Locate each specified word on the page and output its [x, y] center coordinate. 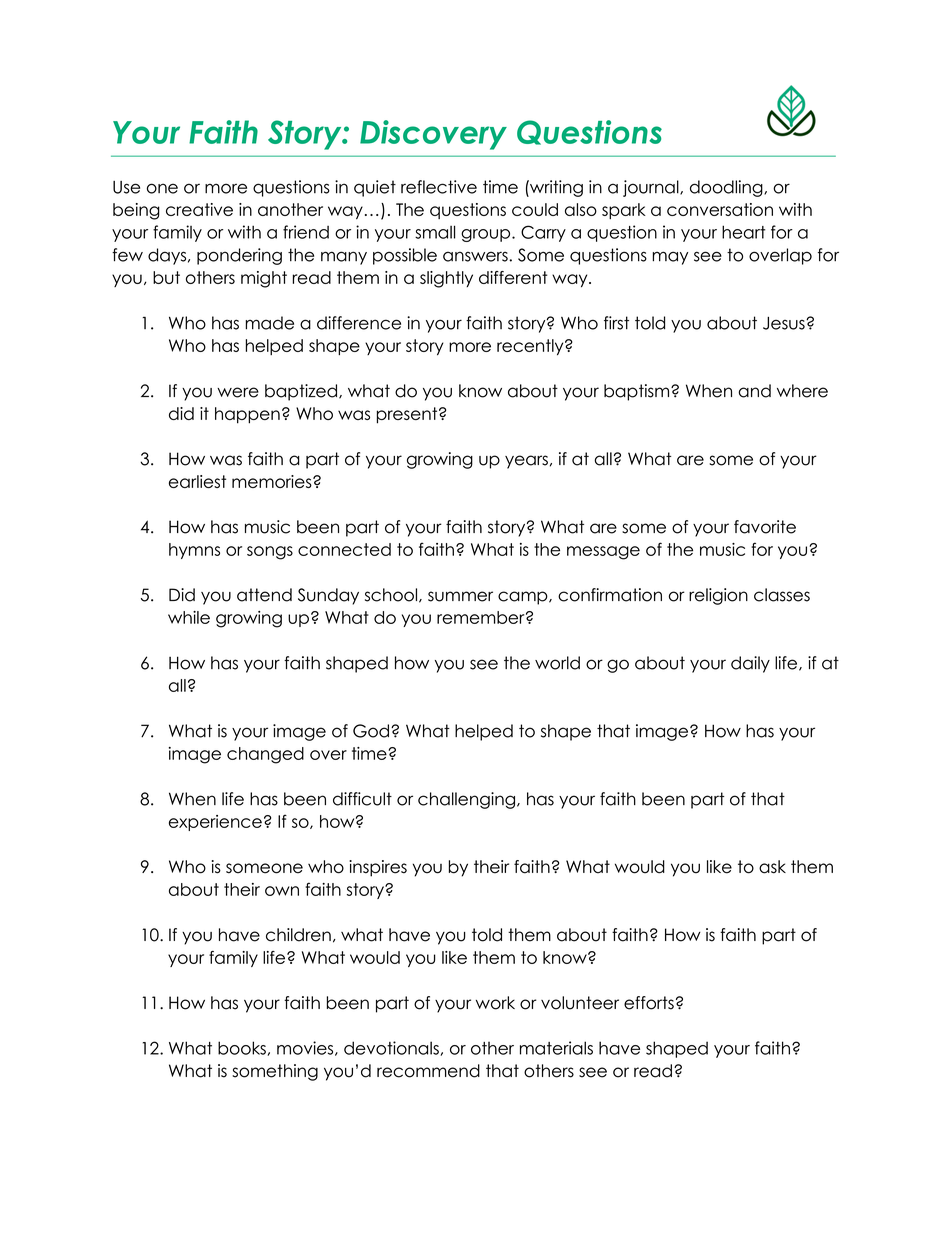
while [189, 617]
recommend [428, 1071]
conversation [720, 209]
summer [460, 596]
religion [718, 596]
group [487, 235]
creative [199, 209]
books [243, 1048]
